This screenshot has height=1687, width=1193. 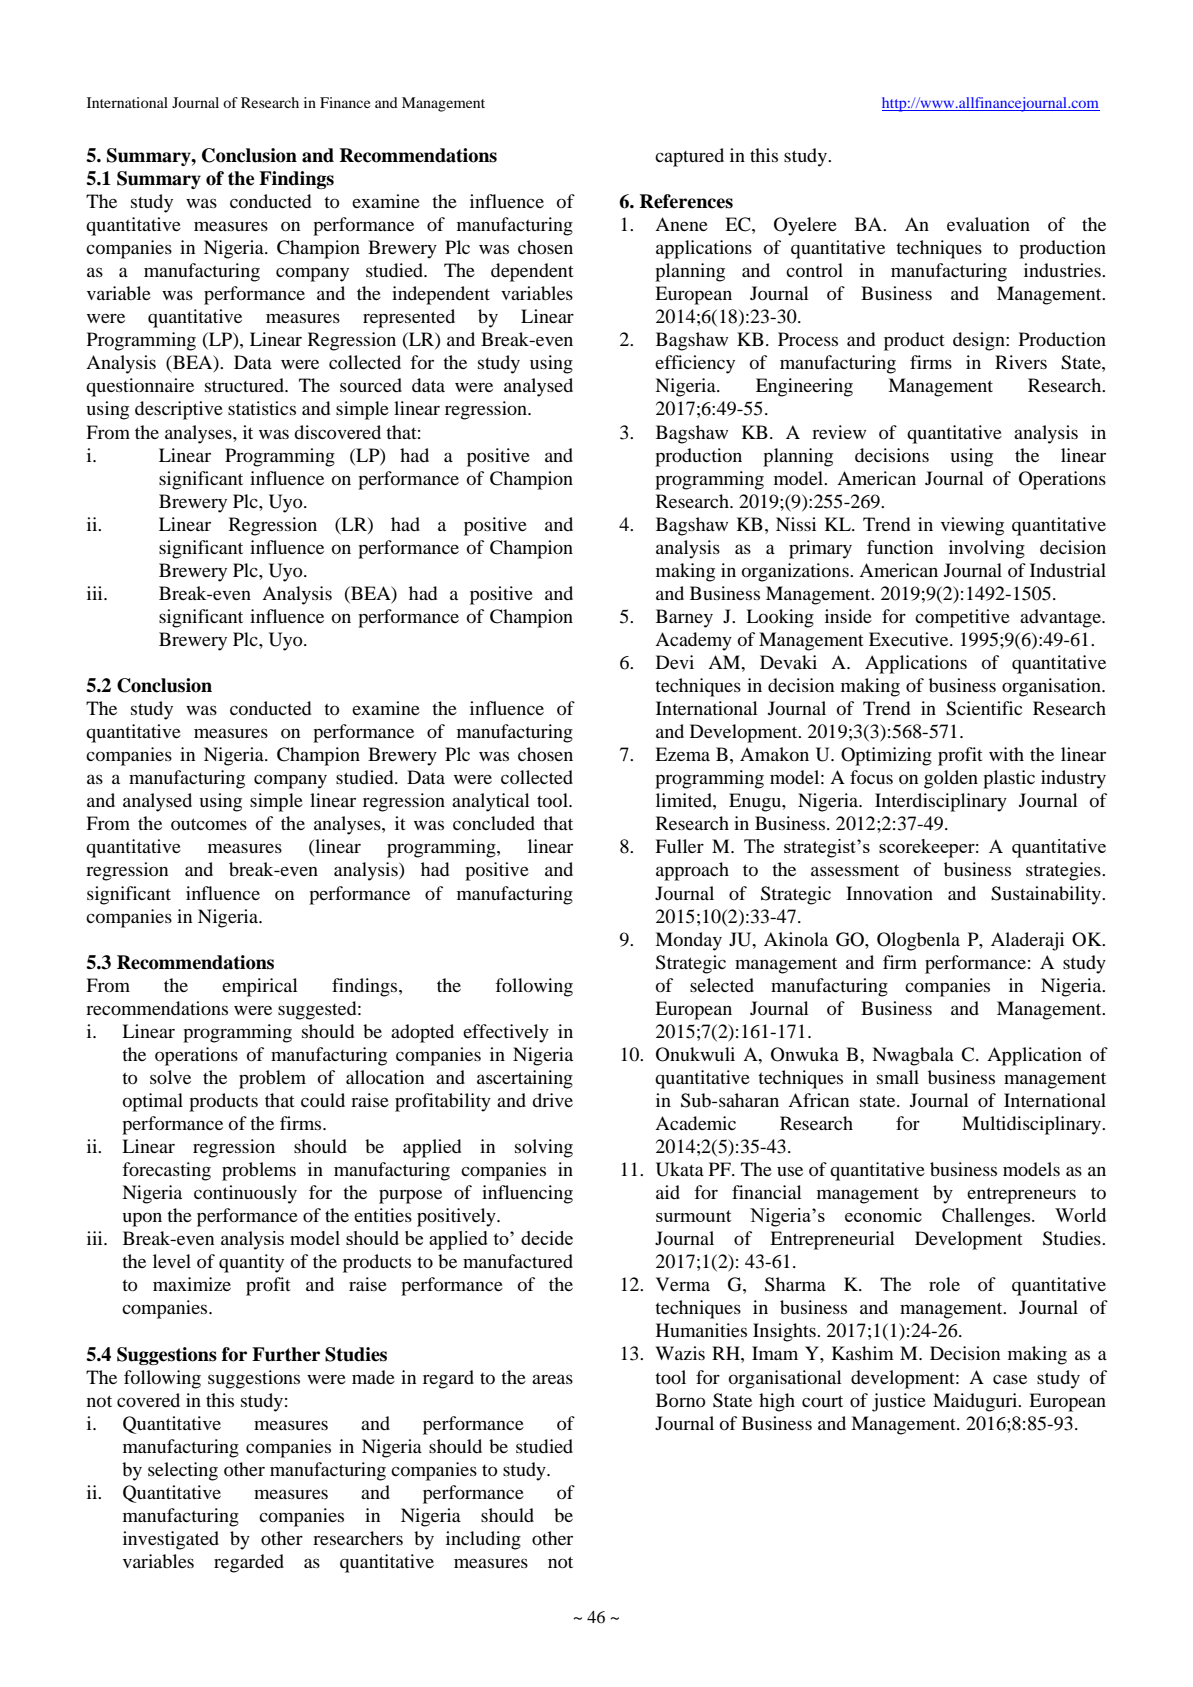 I want to click on competitive, so click(x=962, y=618).
